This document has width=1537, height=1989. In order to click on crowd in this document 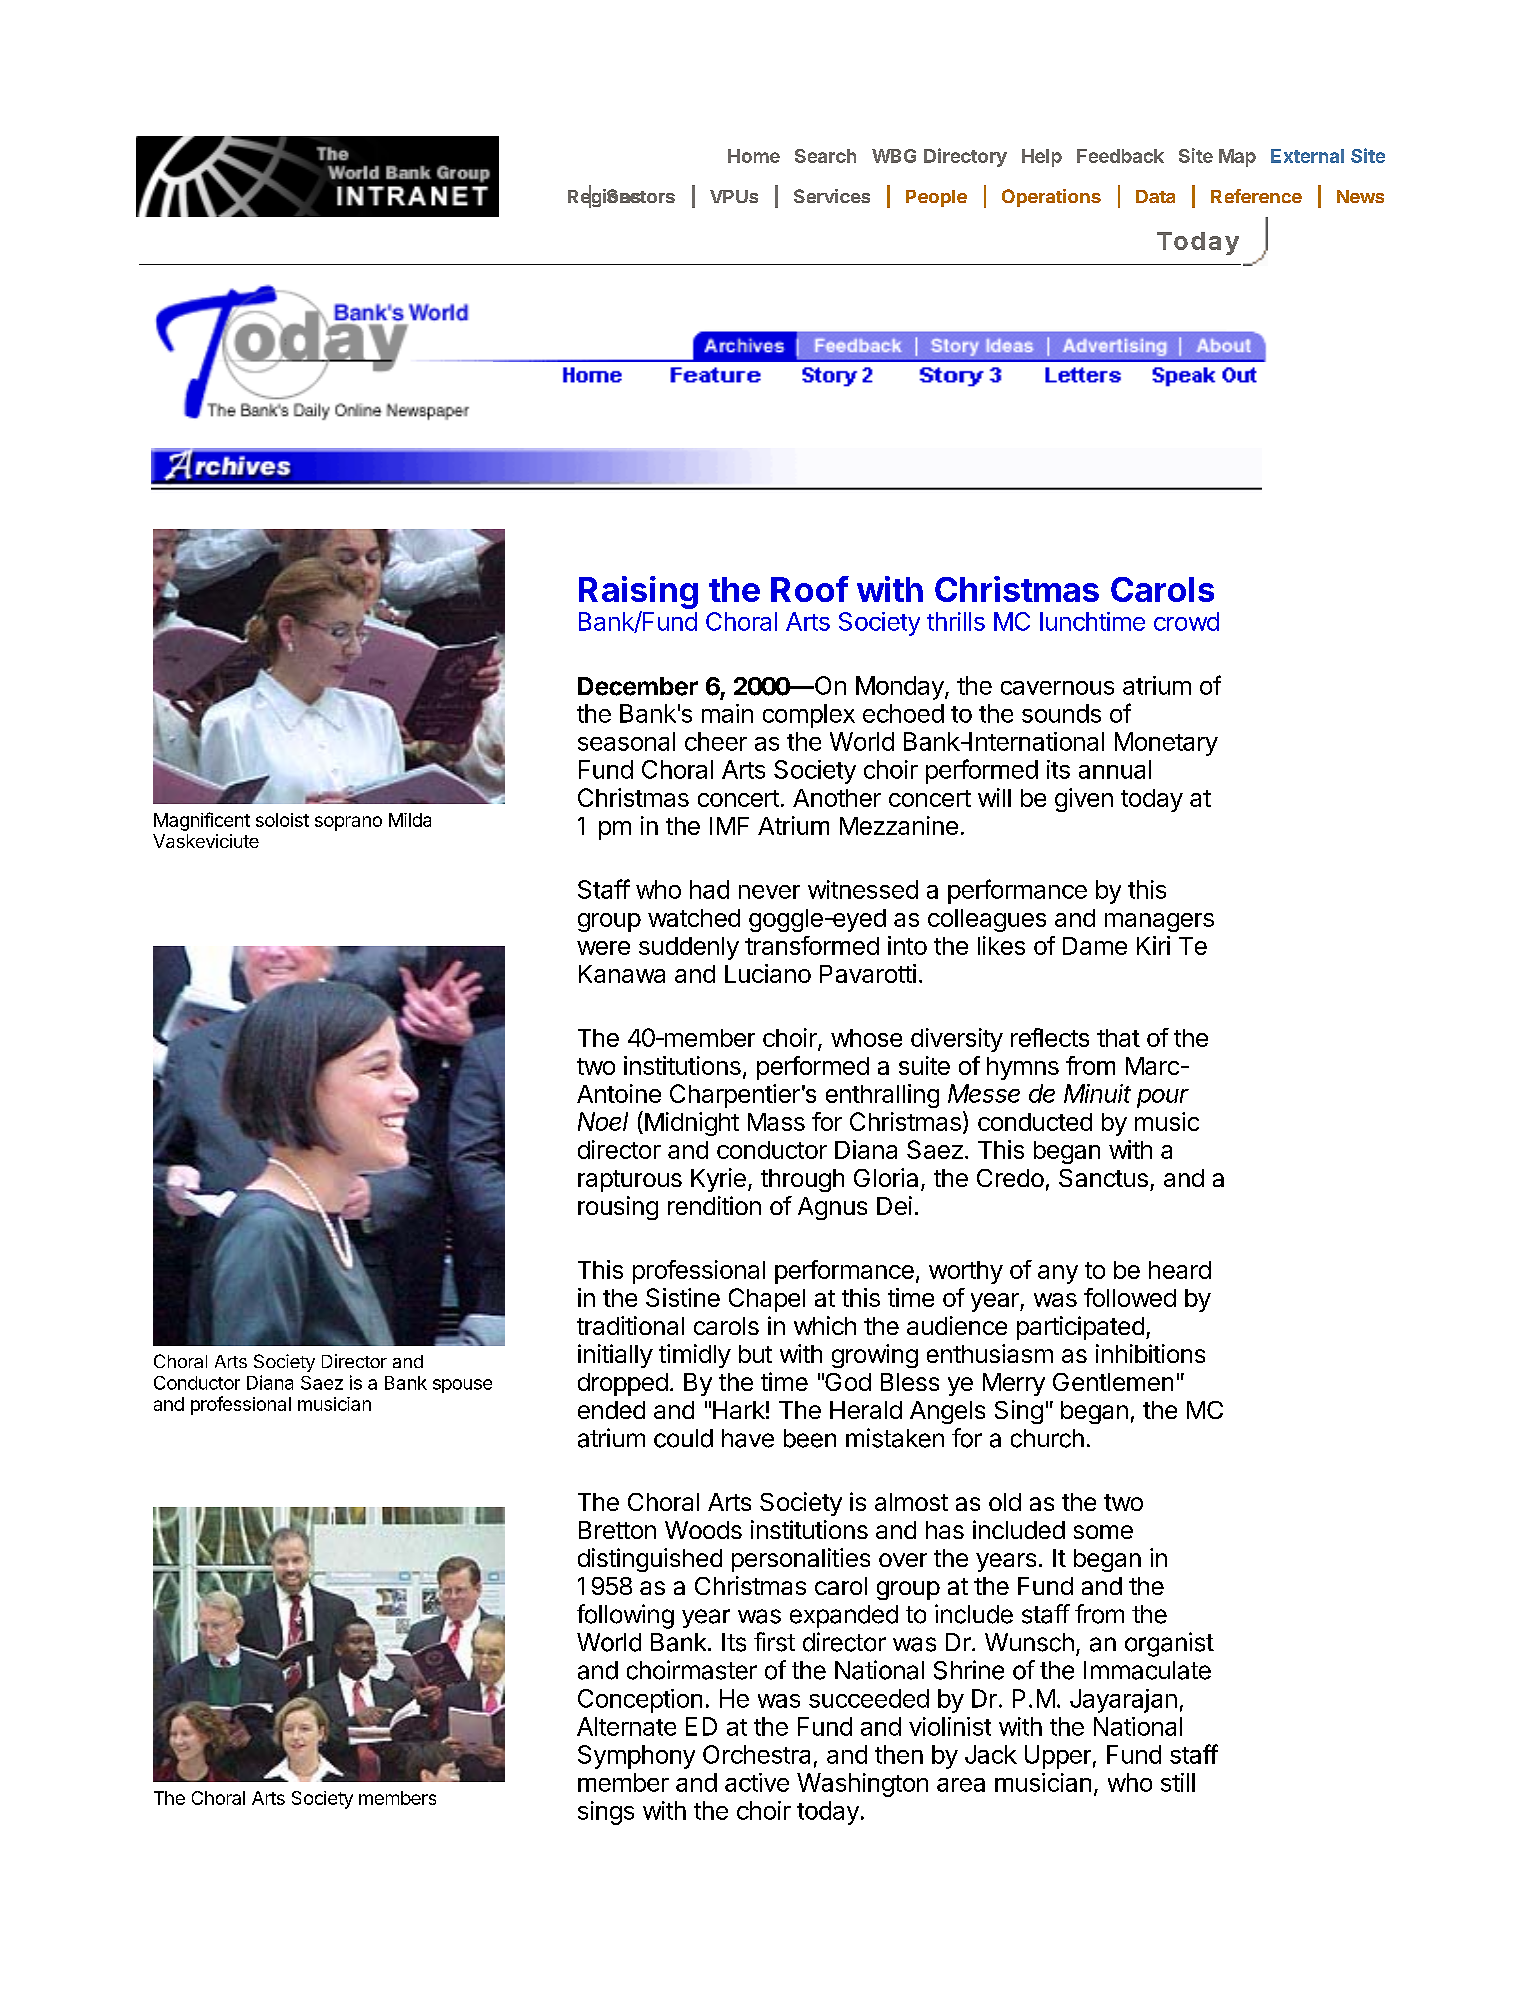, I will do `click(1186, 621)`.
